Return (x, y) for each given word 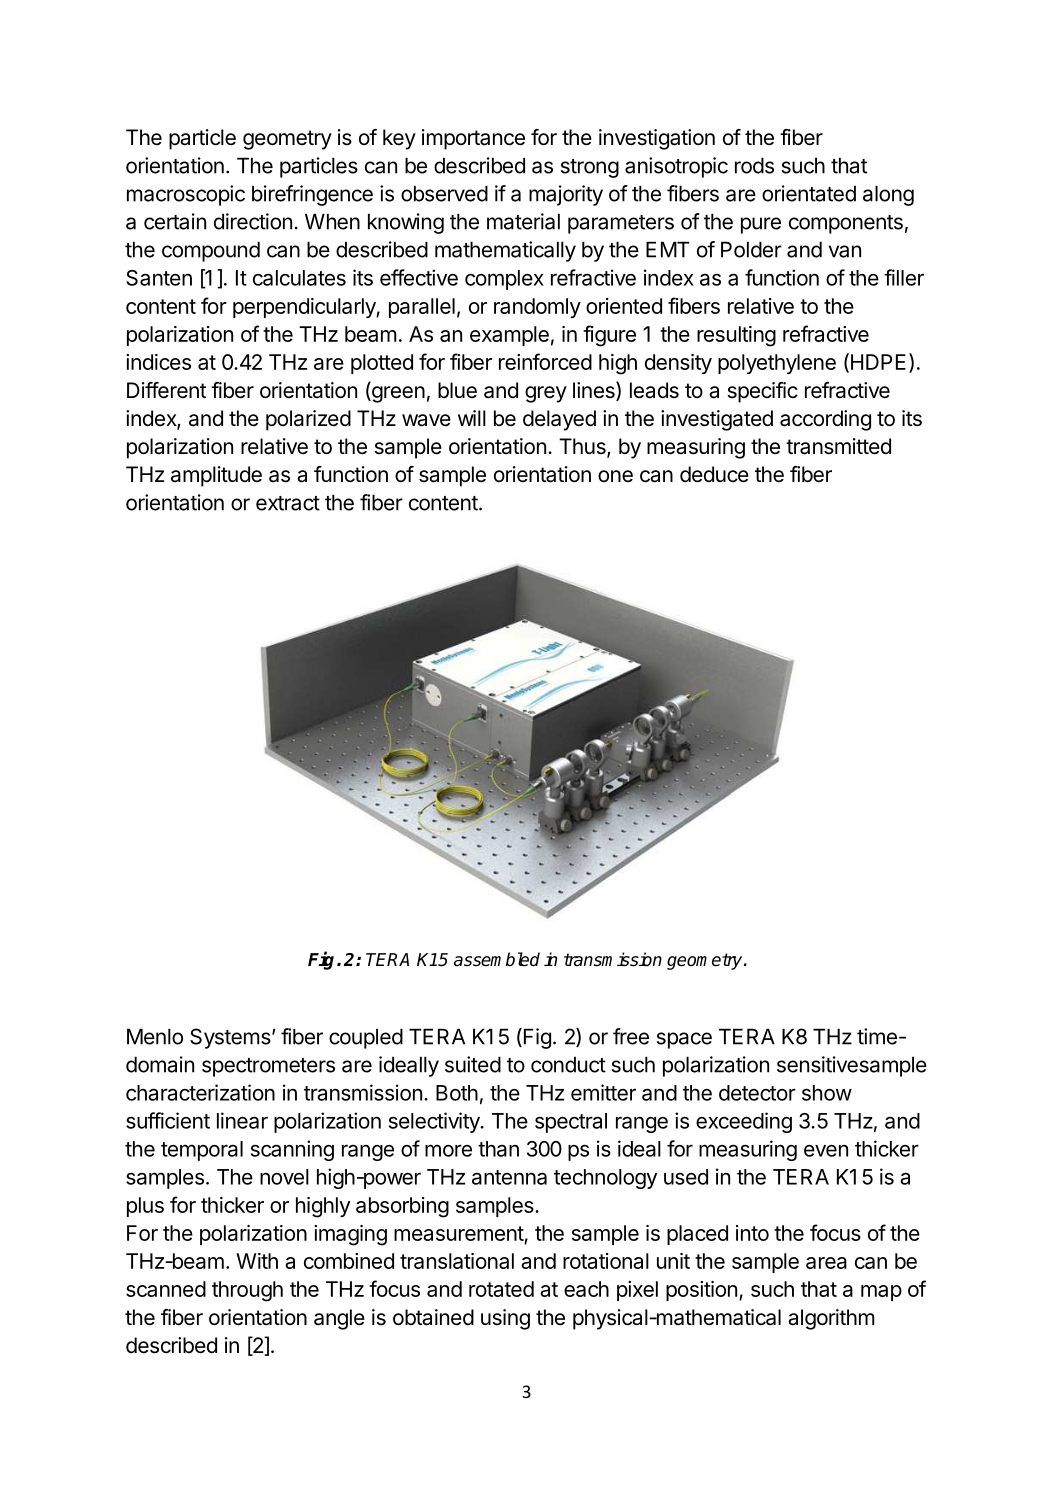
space (684, 1040)
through (247, 1291)
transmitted (838, 446)
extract (288, 503)
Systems (230, 1038)
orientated (809, 193)
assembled (497, 959)
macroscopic (186, 195)
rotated (501, 1289)
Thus (583, 447)
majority (566, 195)
